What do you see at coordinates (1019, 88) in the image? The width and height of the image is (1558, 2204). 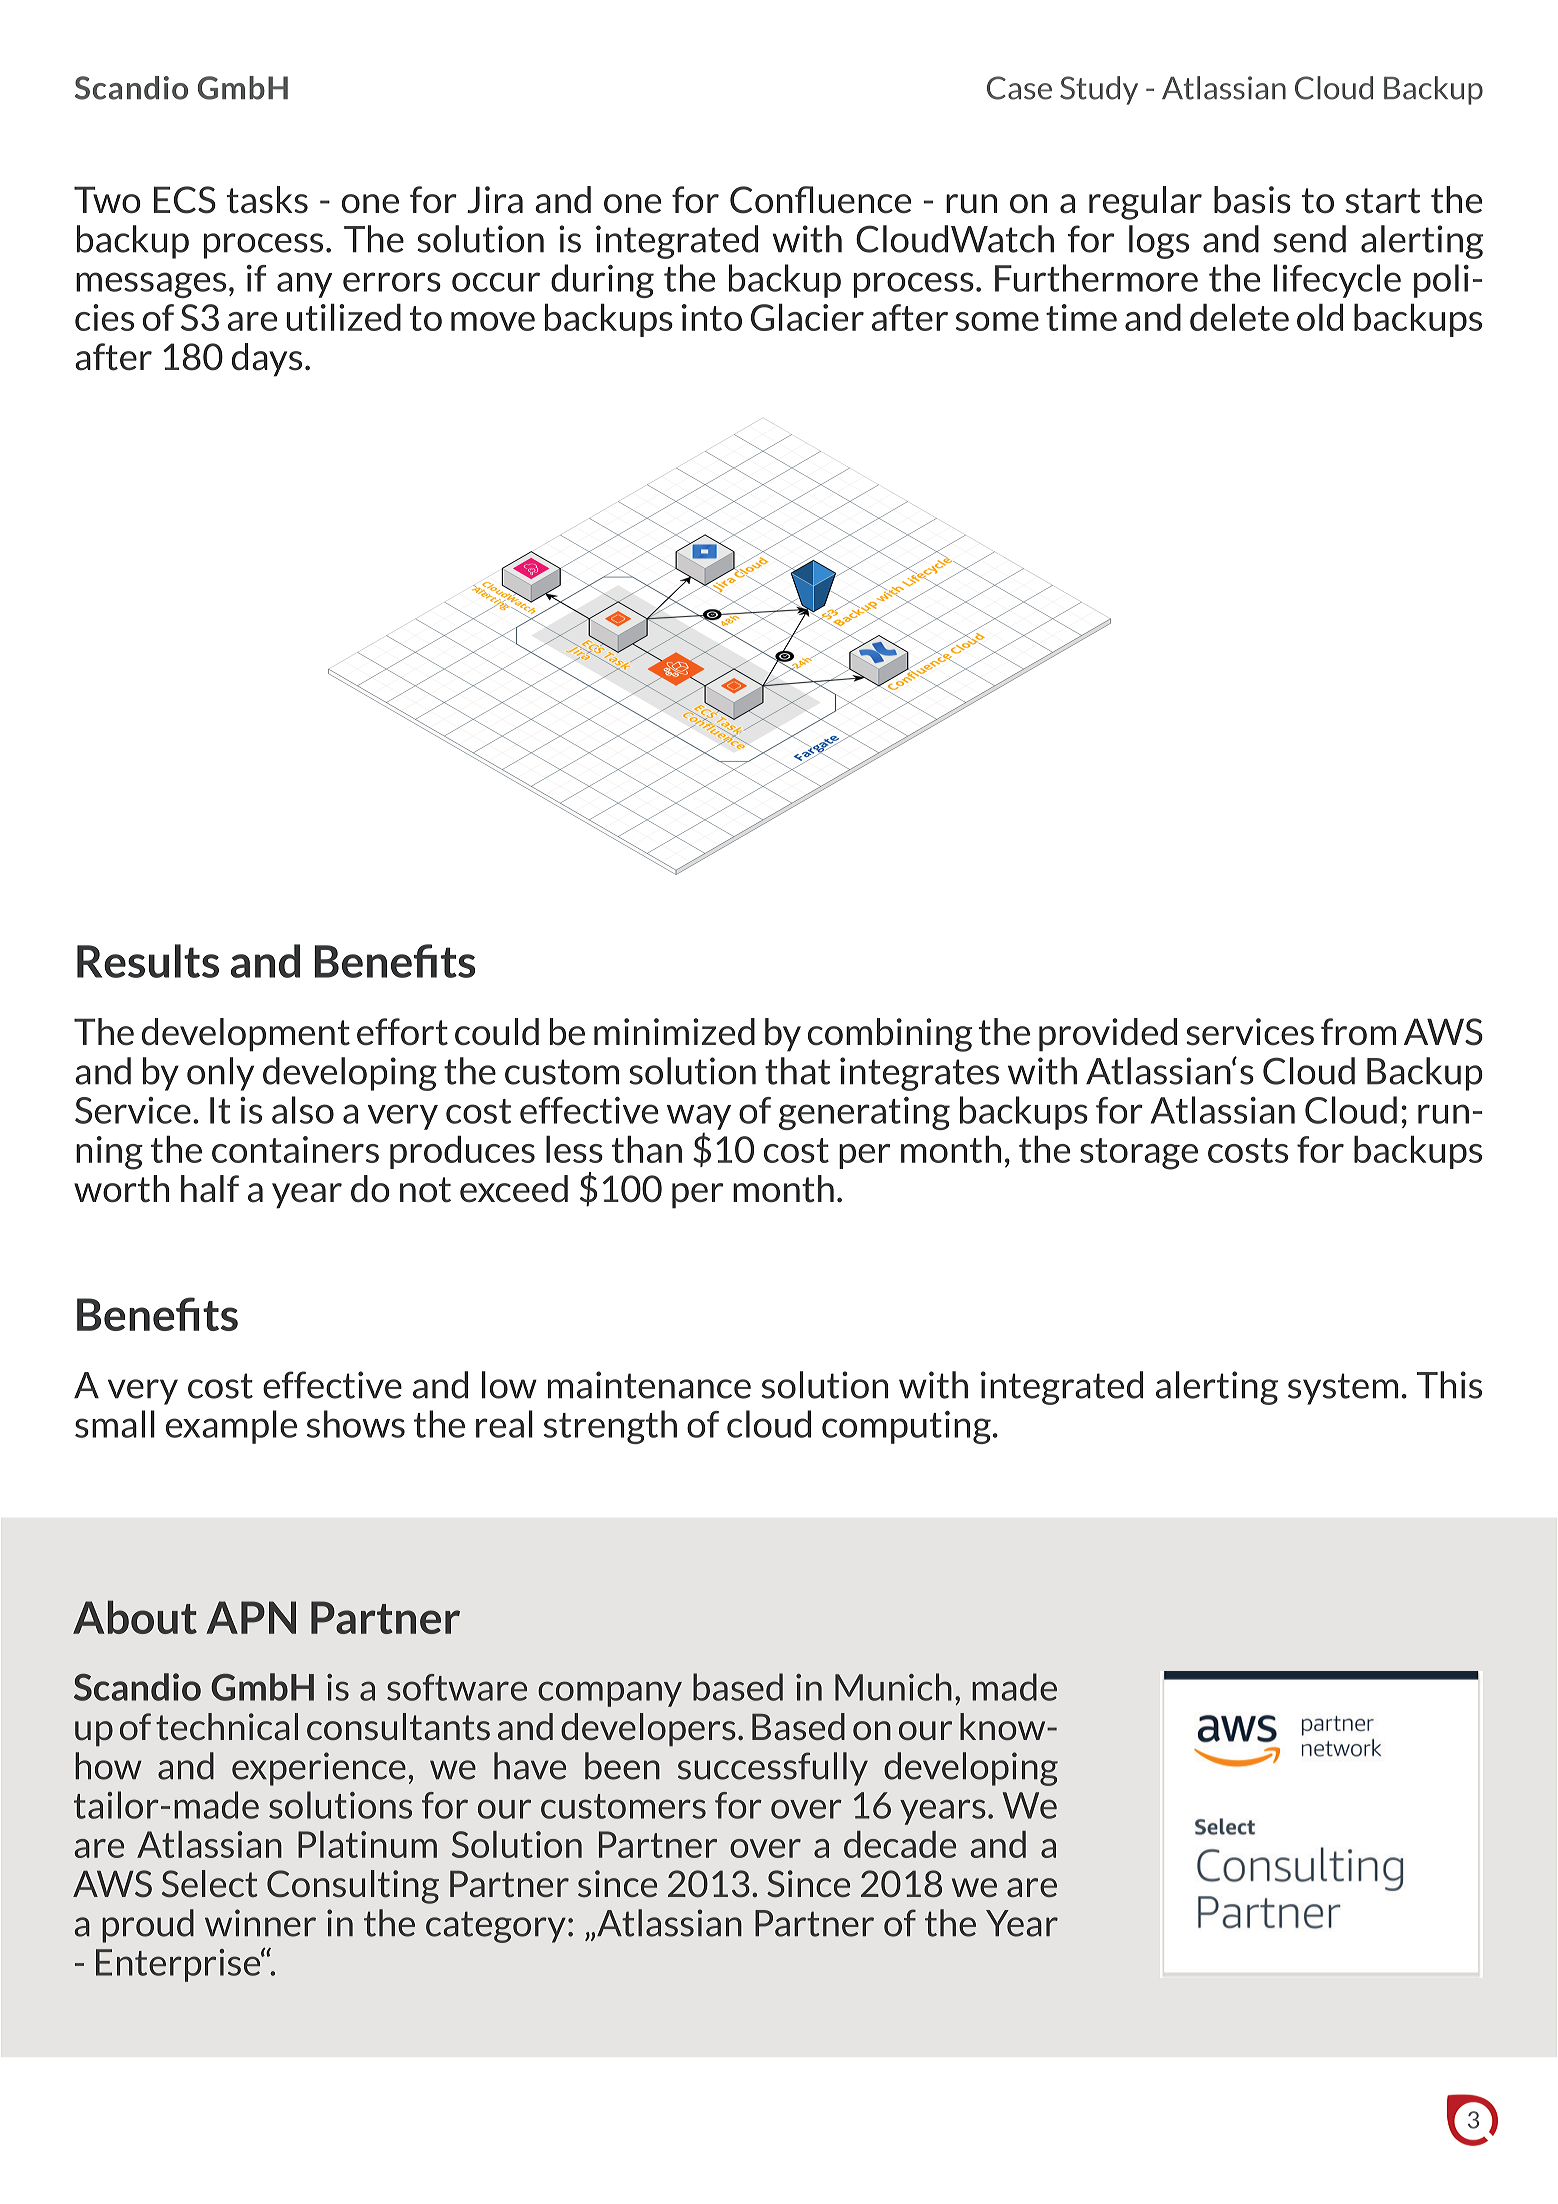 I see `Case` at bounding box center [1019, 88].
